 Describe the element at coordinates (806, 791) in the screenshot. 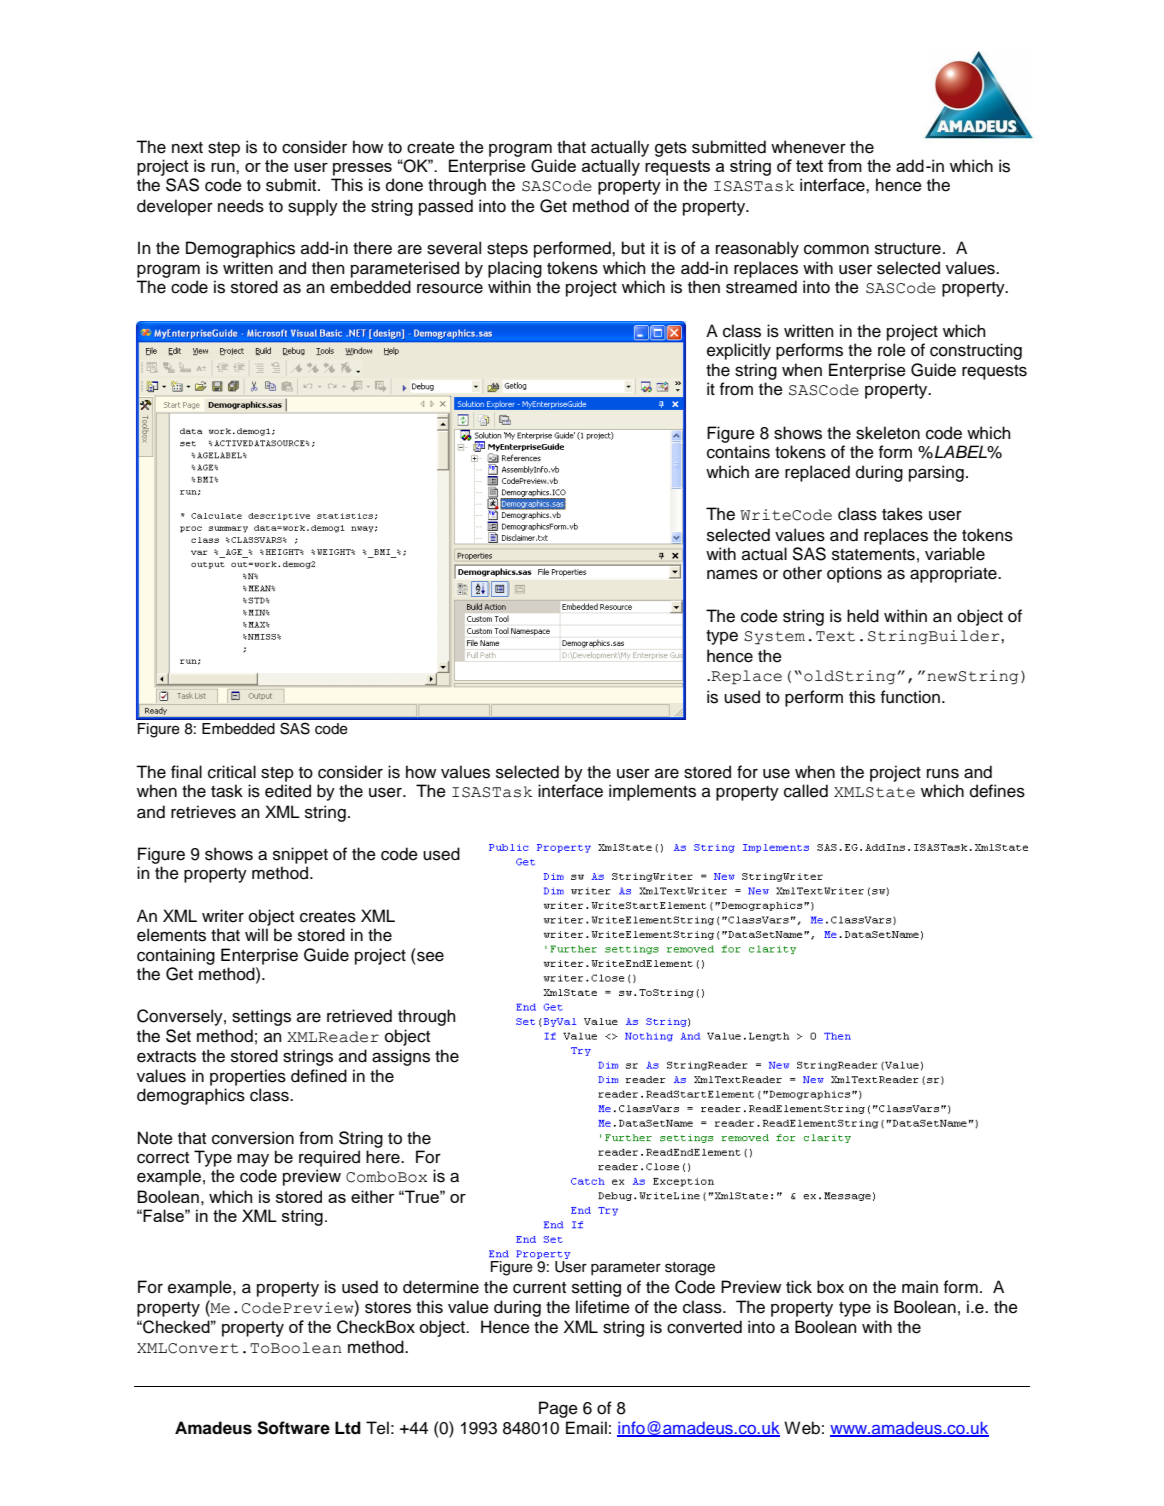

I see `called` at that location.
